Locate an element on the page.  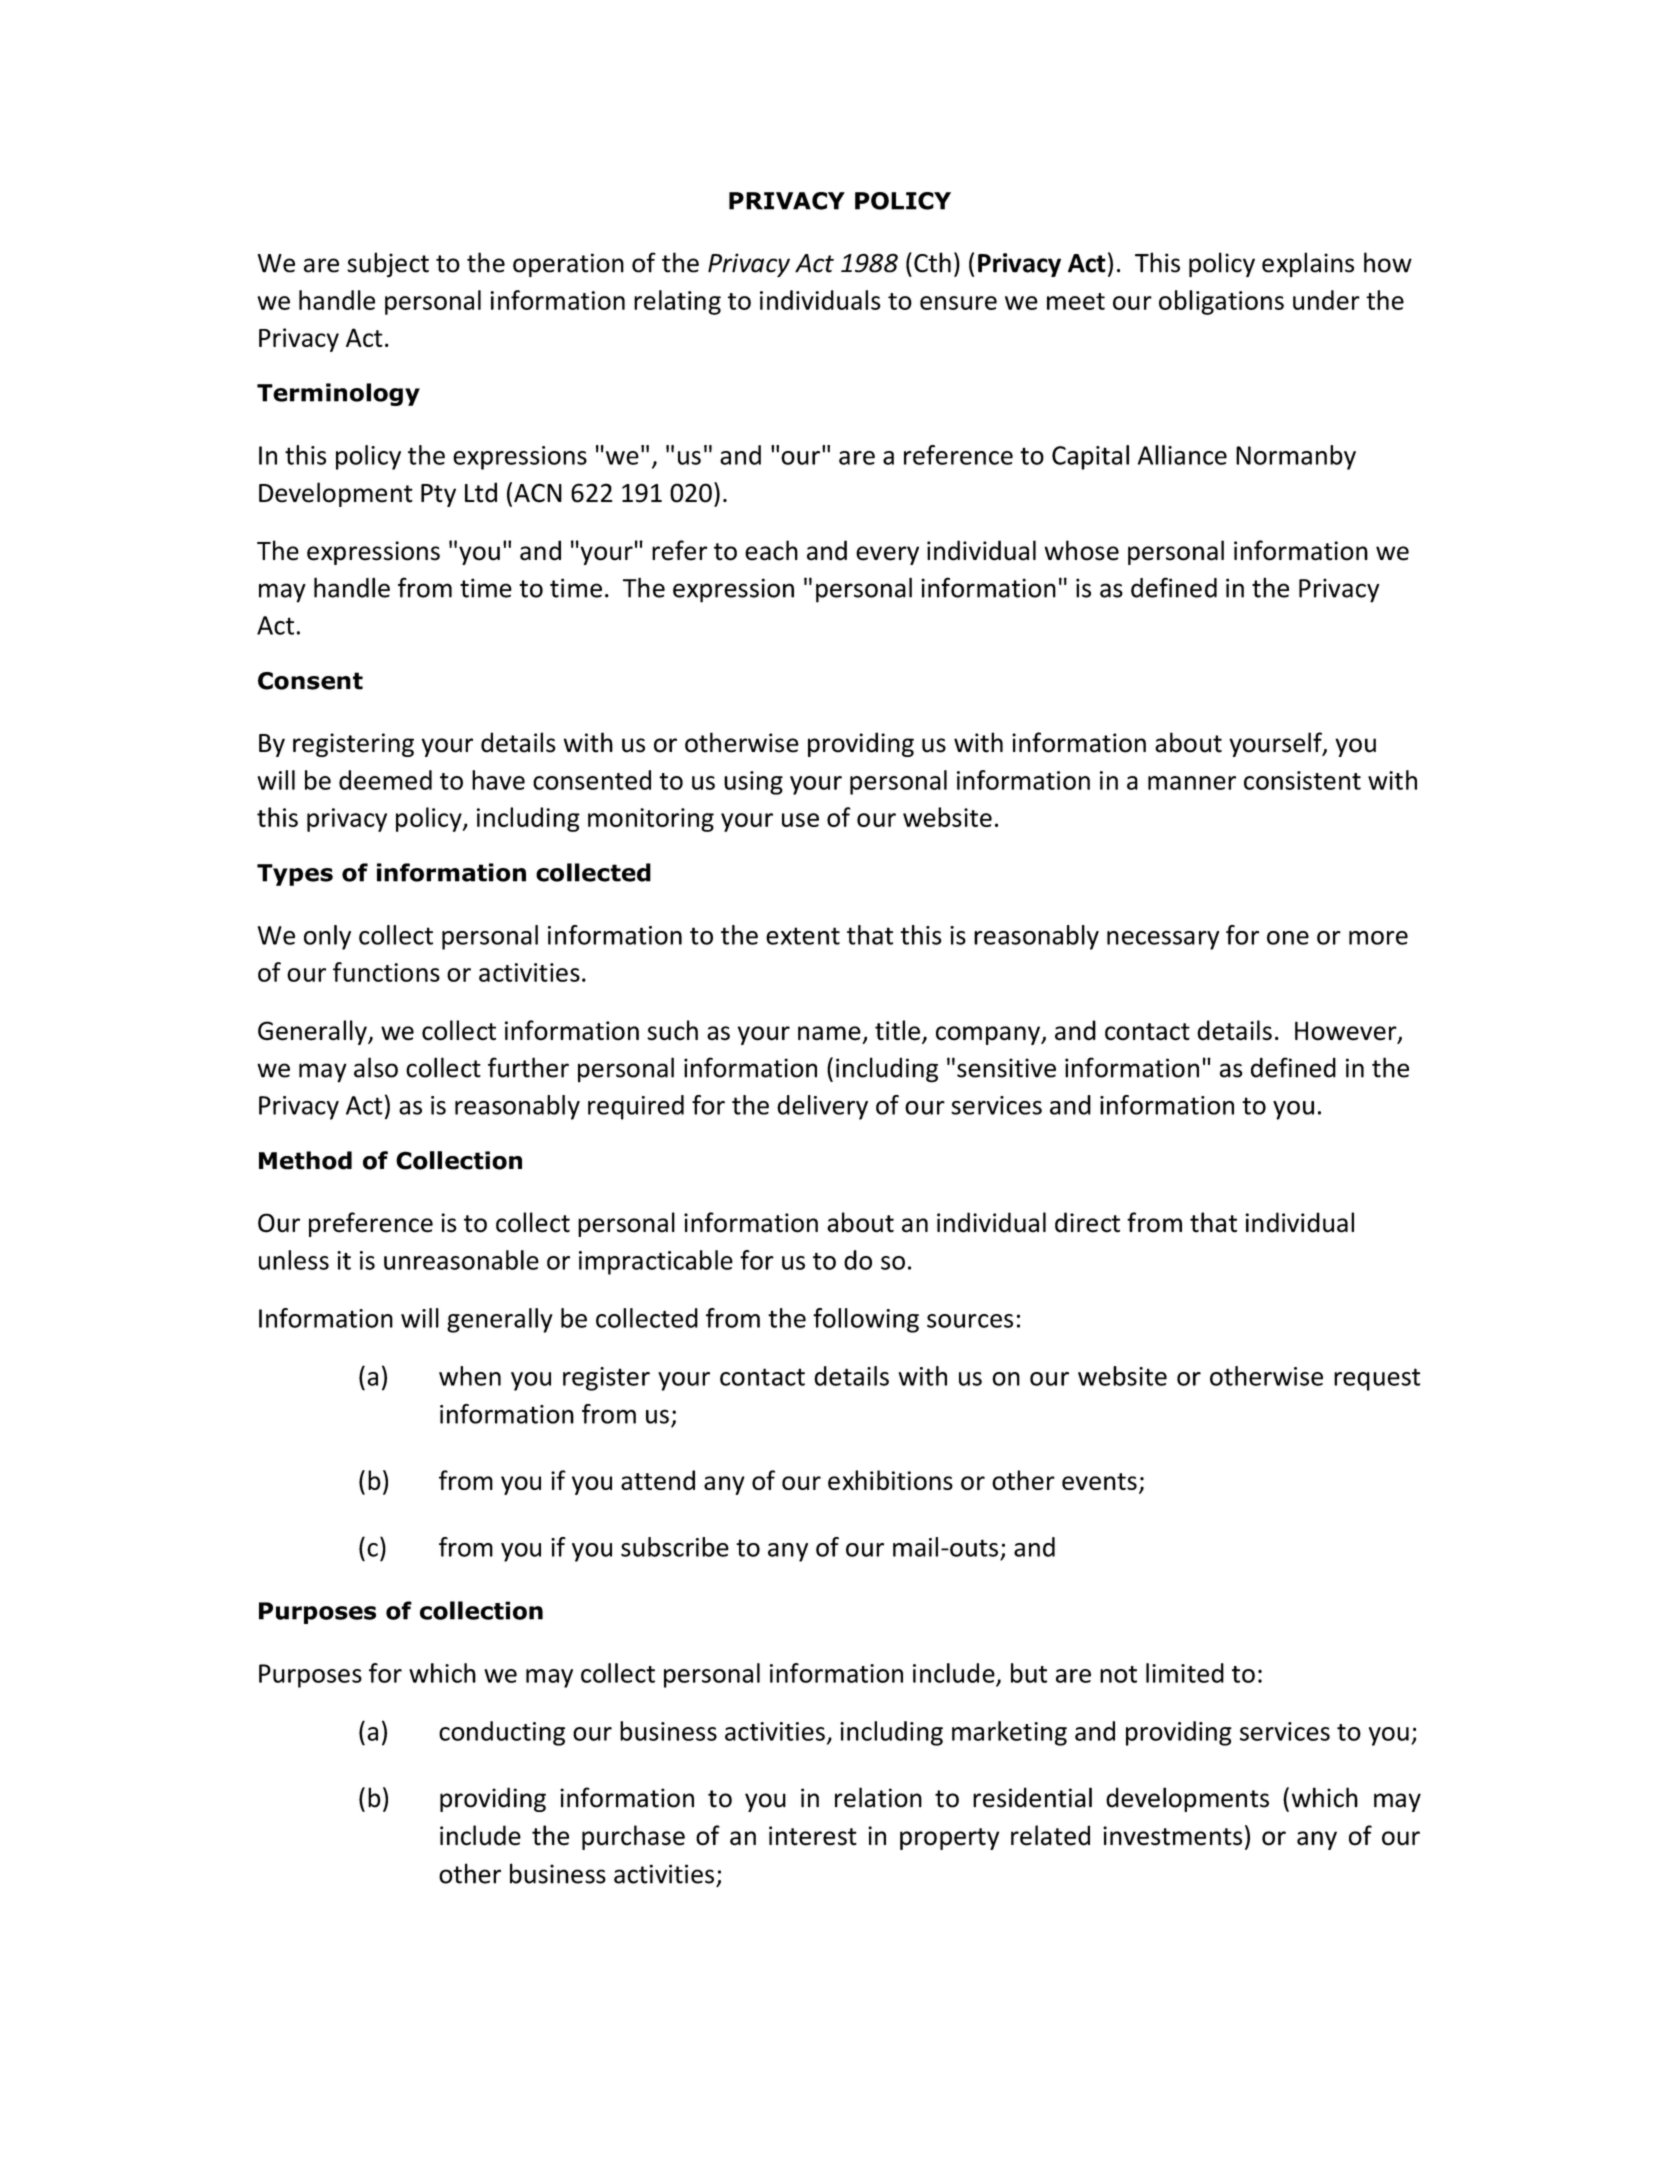
investments is located at coordinates (1172, 1836).
